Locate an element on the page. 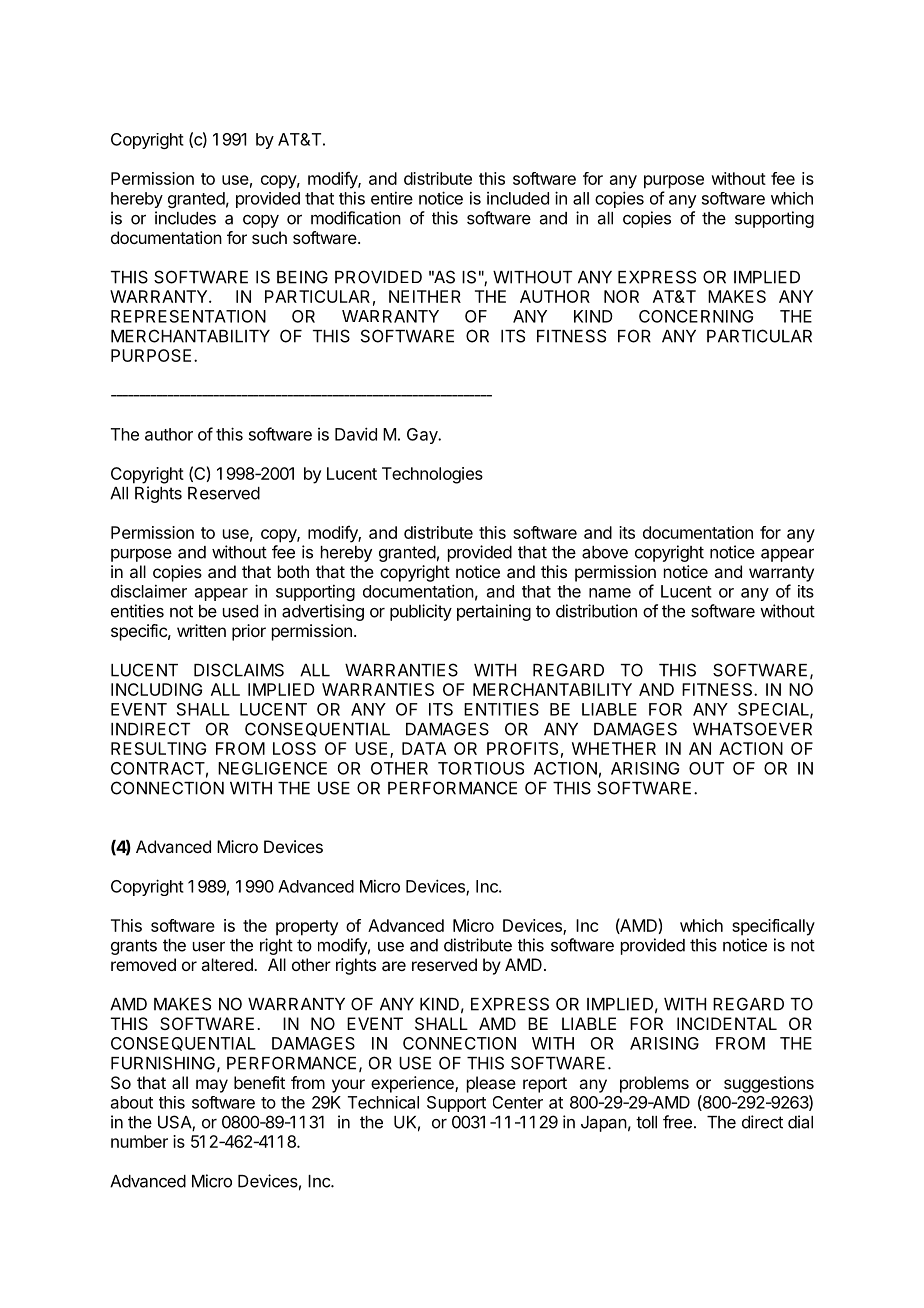 This document has height=1308, width=924. CONCERNING is located at coordinates (696, 316).
